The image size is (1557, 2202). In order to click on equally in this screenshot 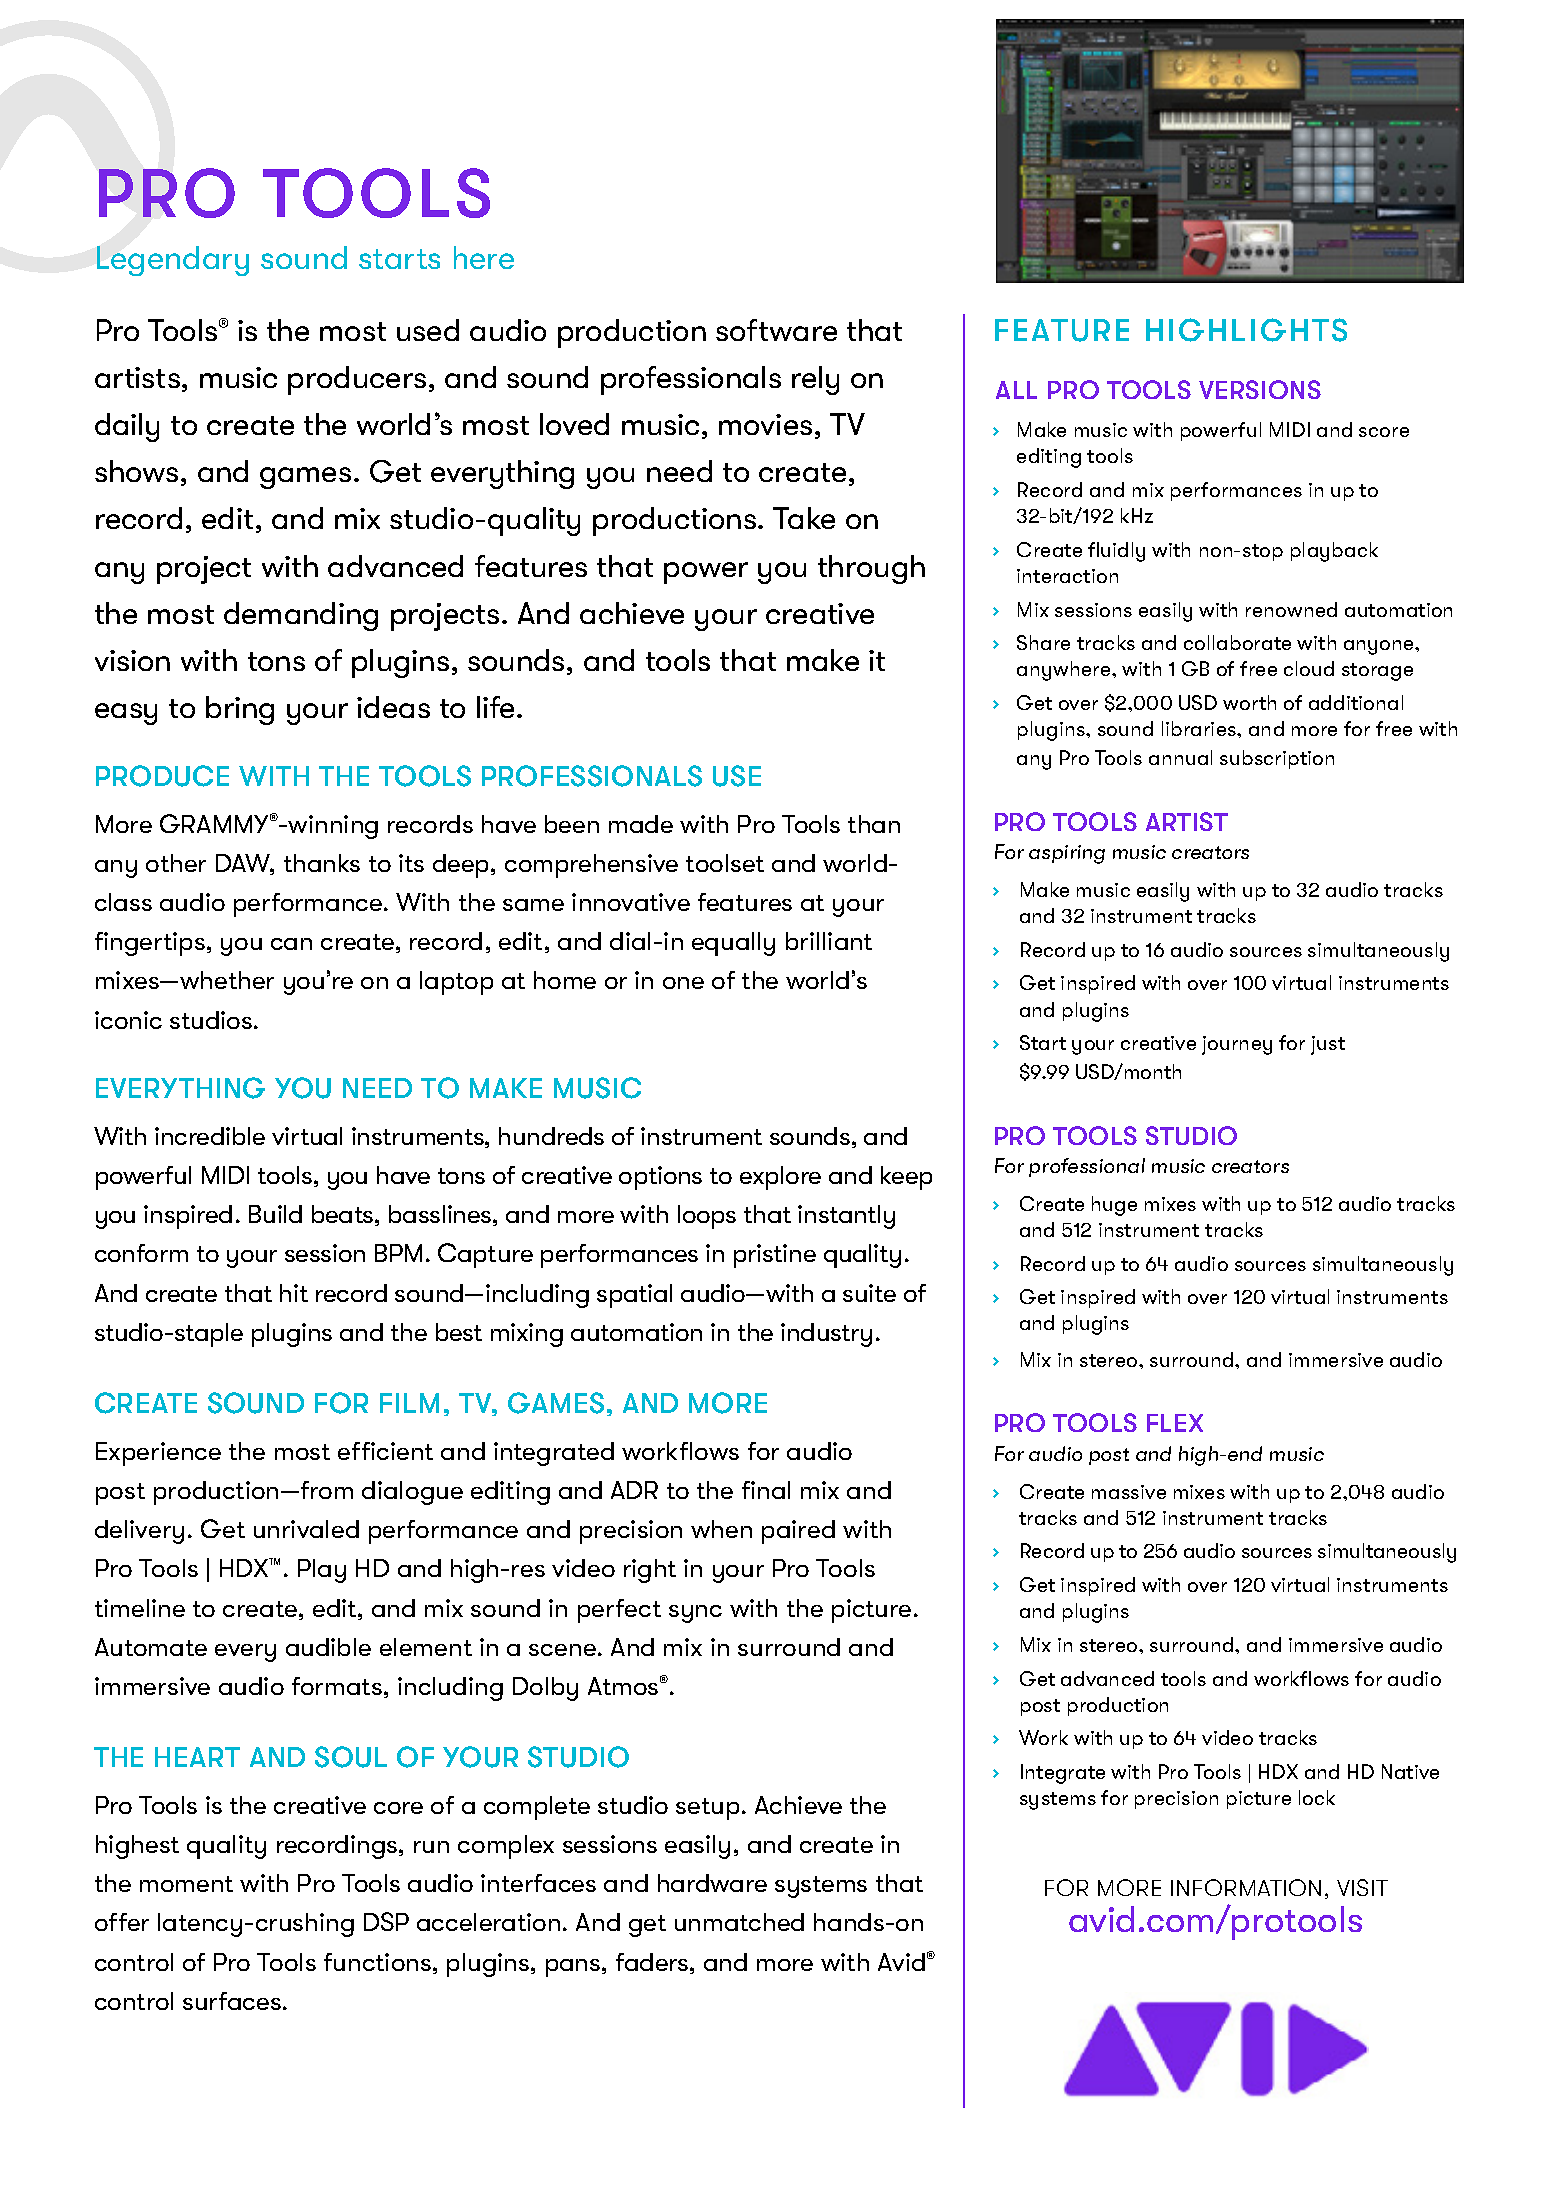, I will do `click(733, 944)`.
